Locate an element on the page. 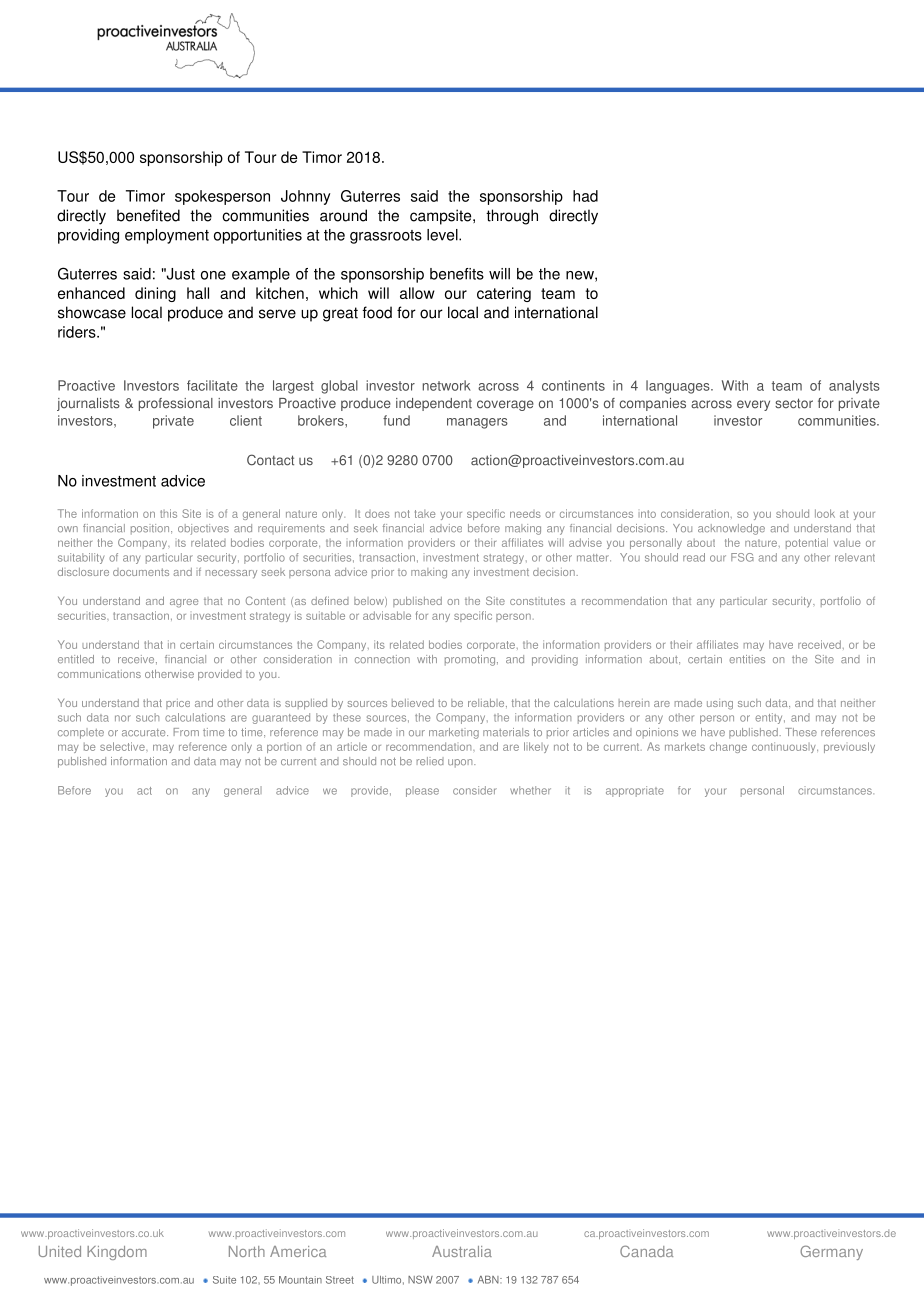 Image resolution: width=924 pixels, height=1308 pixels. please is located at coordinates (422, 791).
